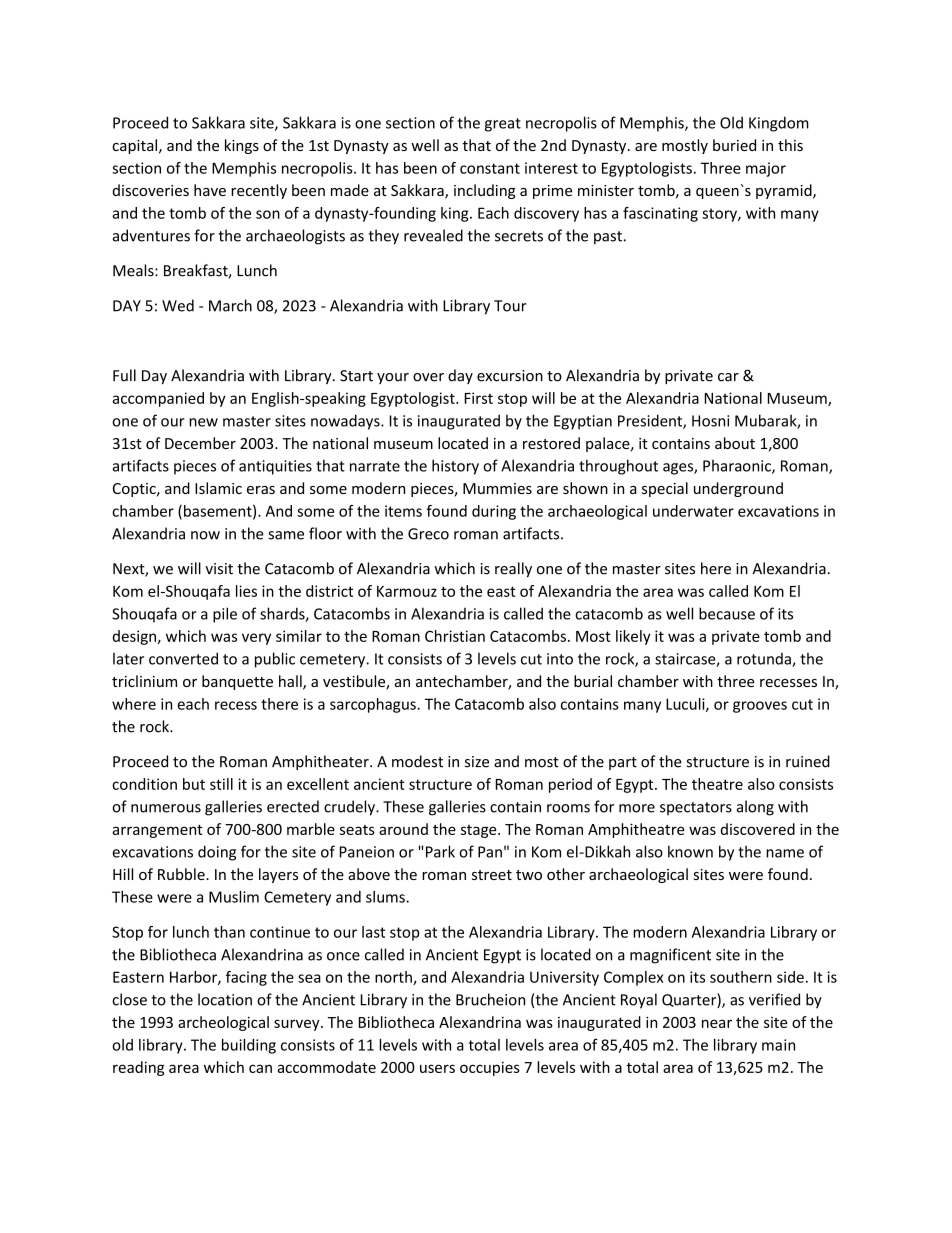 The width and height of the image is (952, 1233). Describe the element at coordinates (210, 190) in the image. I see `have` at that location.
